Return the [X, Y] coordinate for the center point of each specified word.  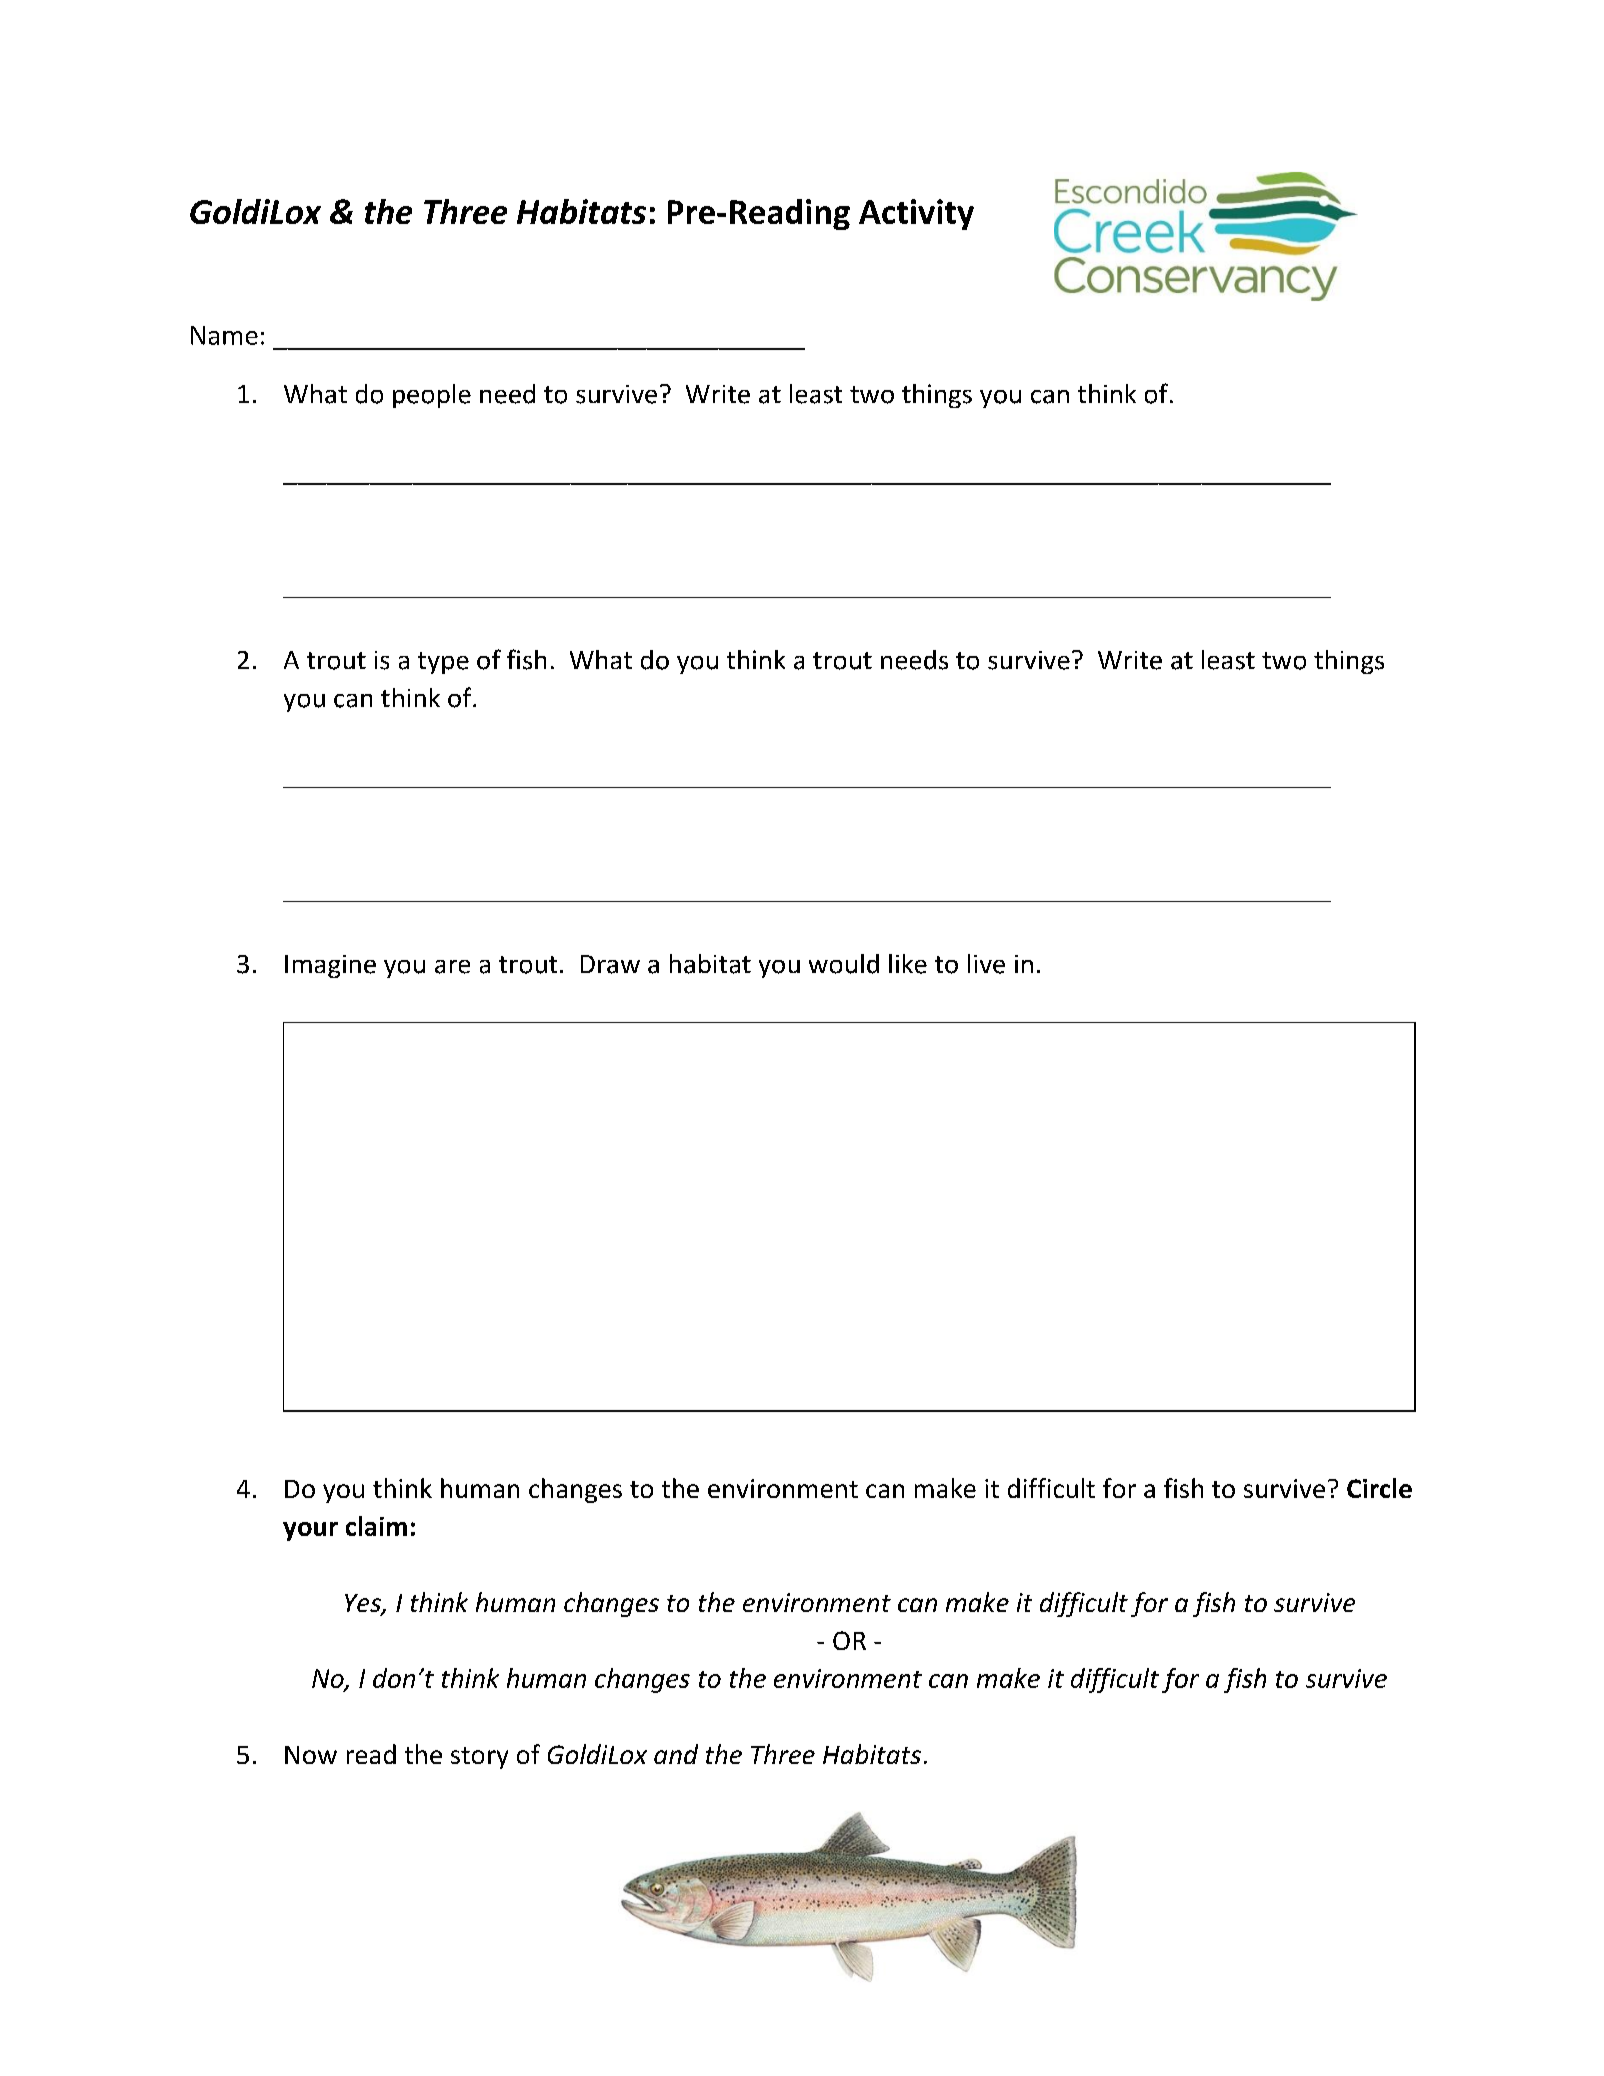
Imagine [330, 966]
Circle [1379, 1488]
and [676, 1754]
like [908, 964]
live [986, 964]
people [432, 396]
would [844, 964]
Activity [916, 214]
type [443, 663]
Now [311, 1755]
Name [224, 335]
